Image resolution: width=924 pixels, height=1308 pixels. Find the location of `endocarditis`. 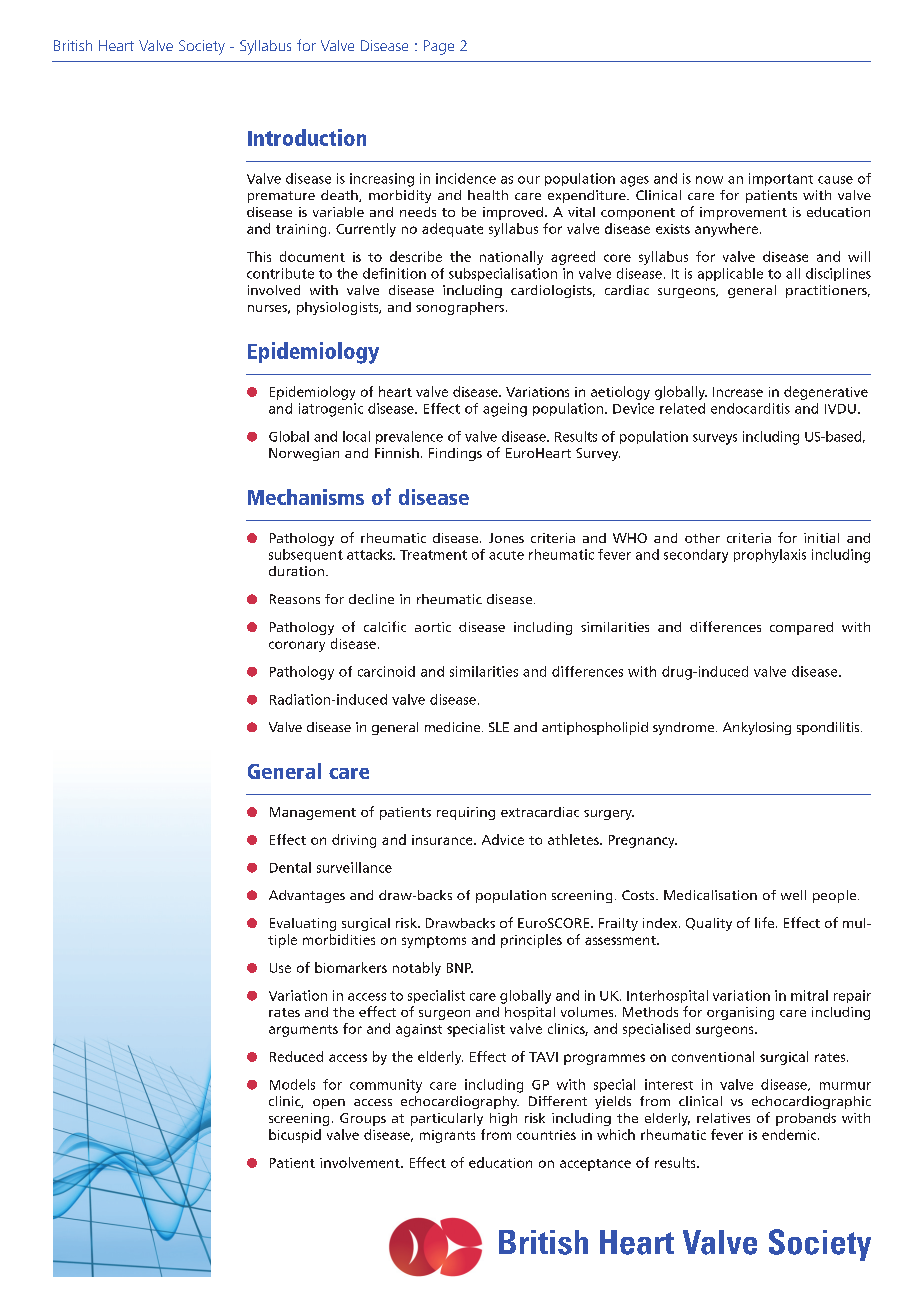

endocarditis is located at coordinates (750, 408).
